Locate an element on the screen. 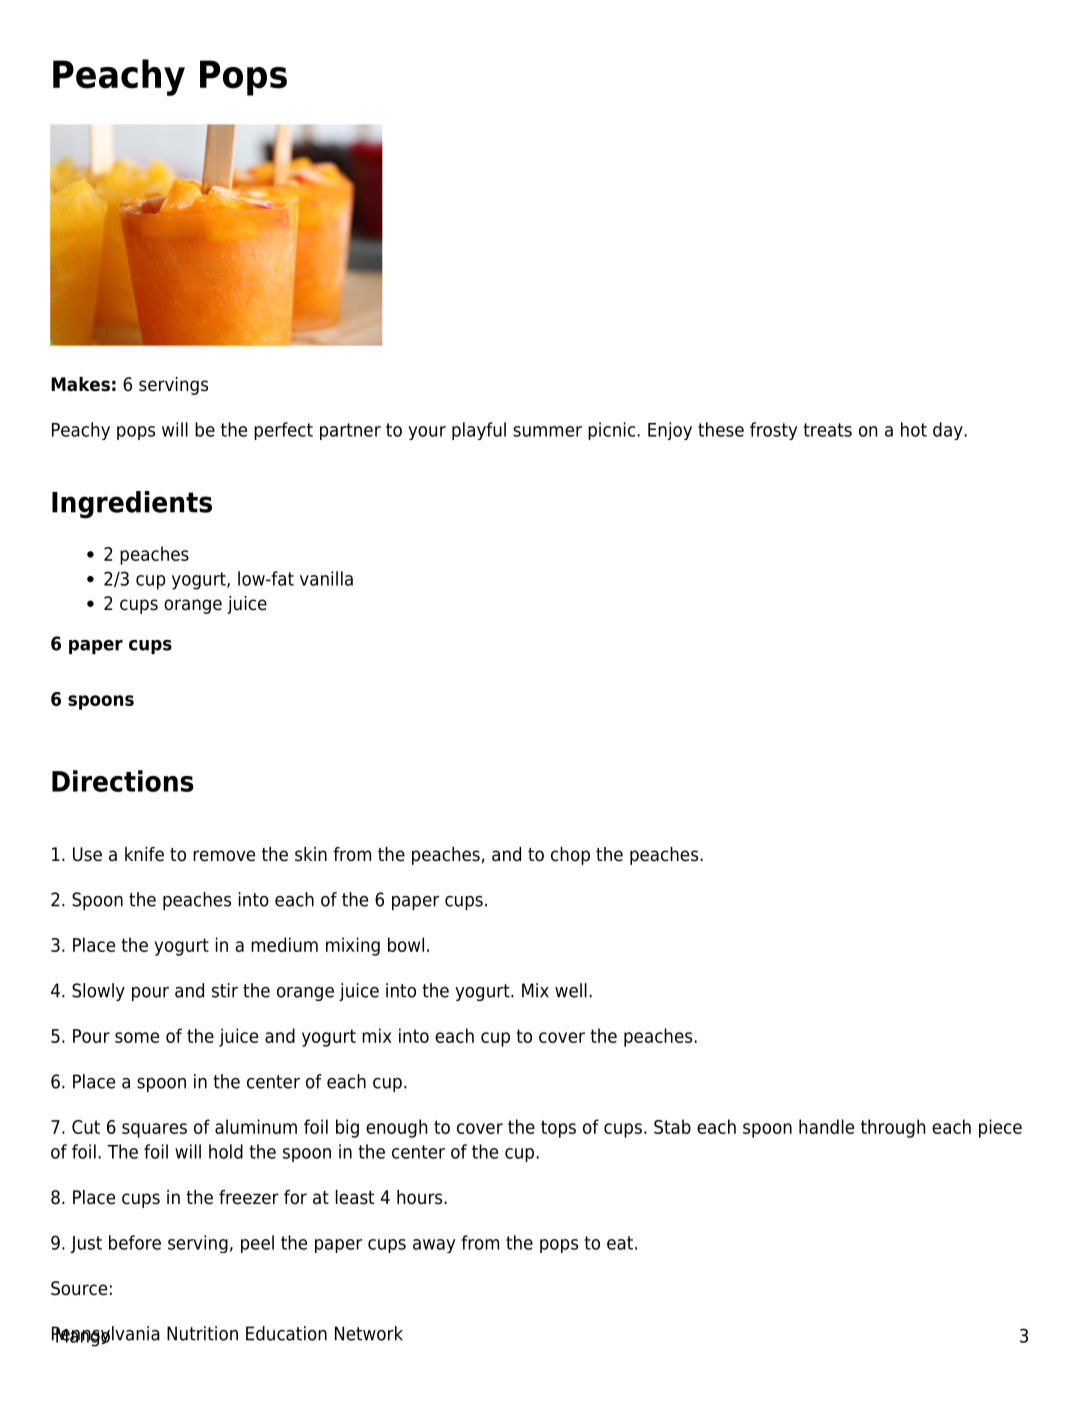 The image size is (1084, 1402). stir is located at coordinates (225, 990).
